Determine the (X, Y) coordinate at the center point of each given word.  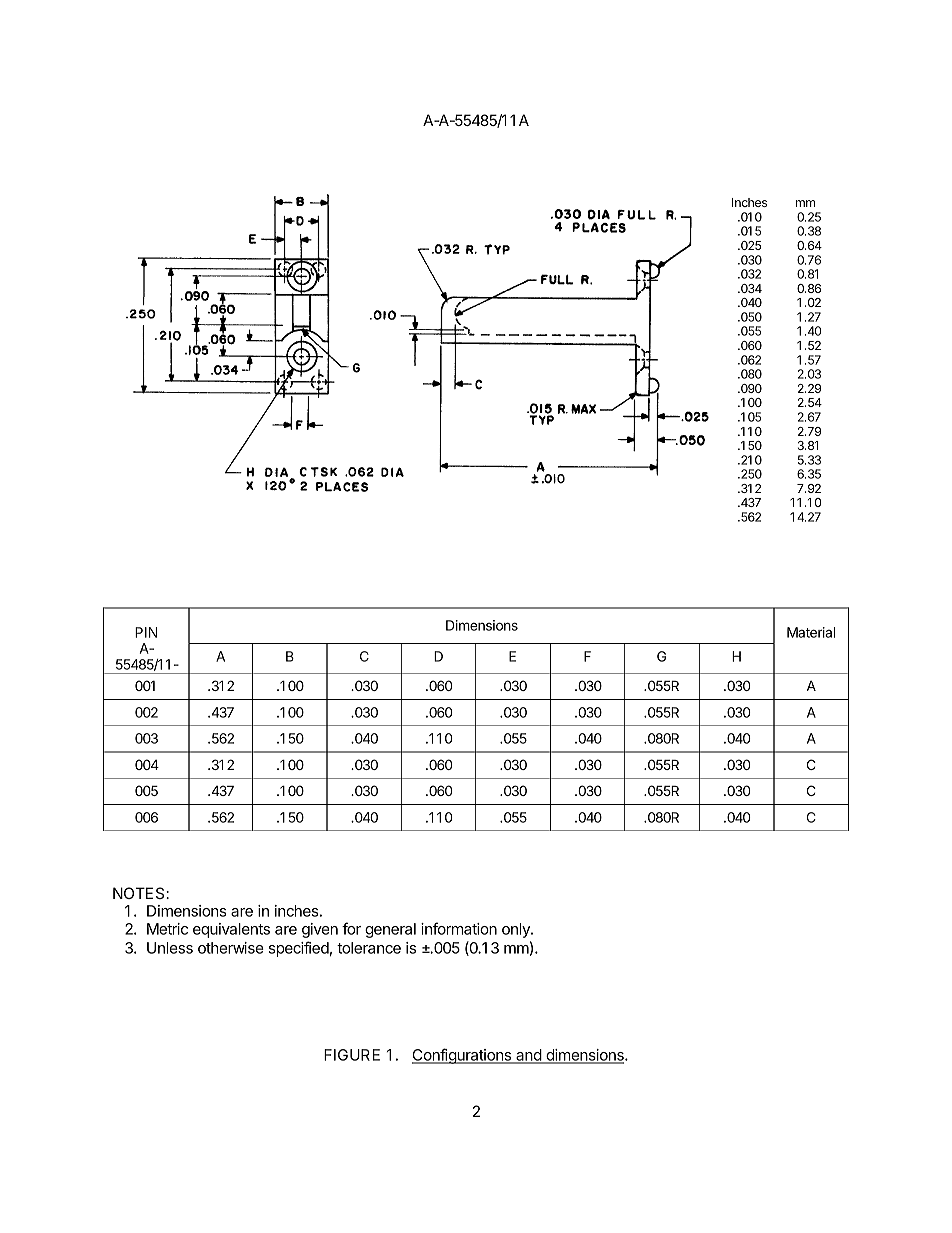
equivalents (231, 930)
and (528, 1056)
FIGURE (352, 1055)
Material (811, 632)
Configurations (463, 1056)
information (459, 928)
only (517, 930)
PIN (146, 632)
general (390, 930)
